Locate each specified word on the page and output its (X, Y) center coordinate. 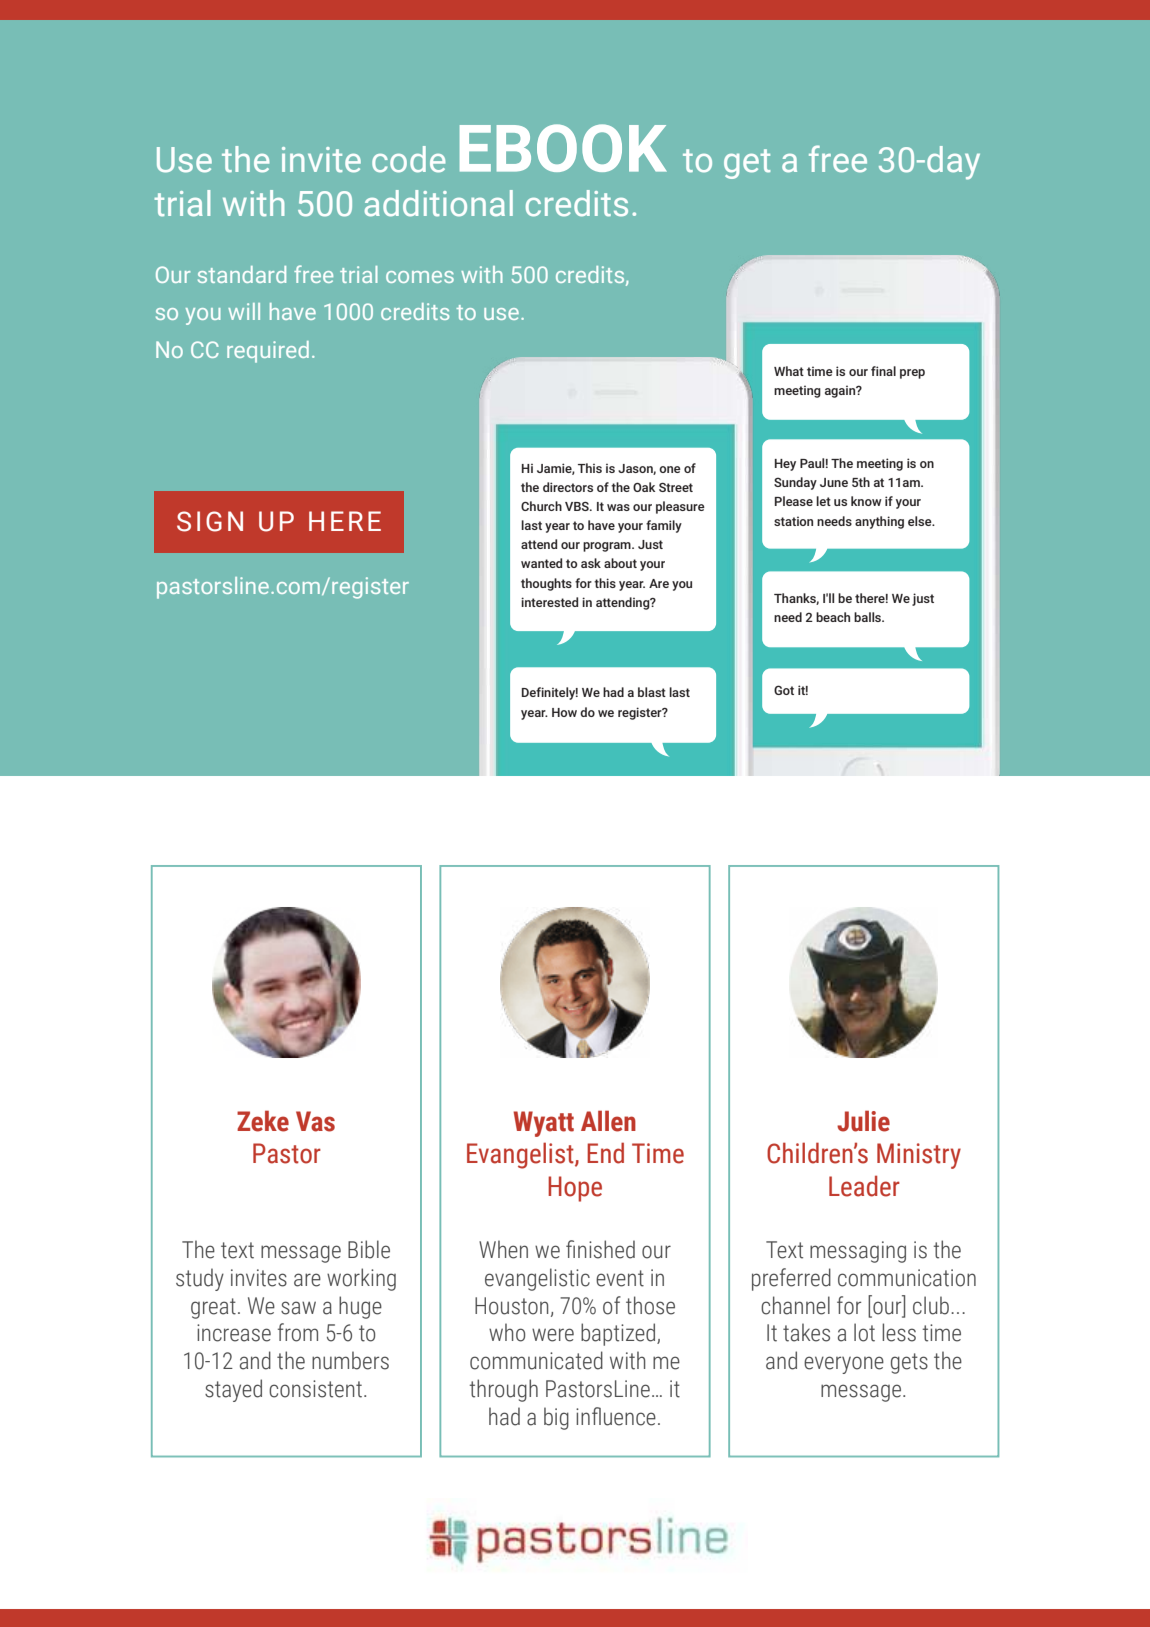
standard (242, 274)
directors (568, 487)
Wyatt (543, 1124)
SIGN (210, 521)
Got (784, 690)
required (268, 352)
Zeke (263, 1121)
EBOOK (563, 148)
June (834, 482)
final (883, 371)
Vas (315, 1121)
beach (833, 617)
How (564, 712)
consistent (315, 1389)
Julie (863, 1121)
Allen (608, 1121)
